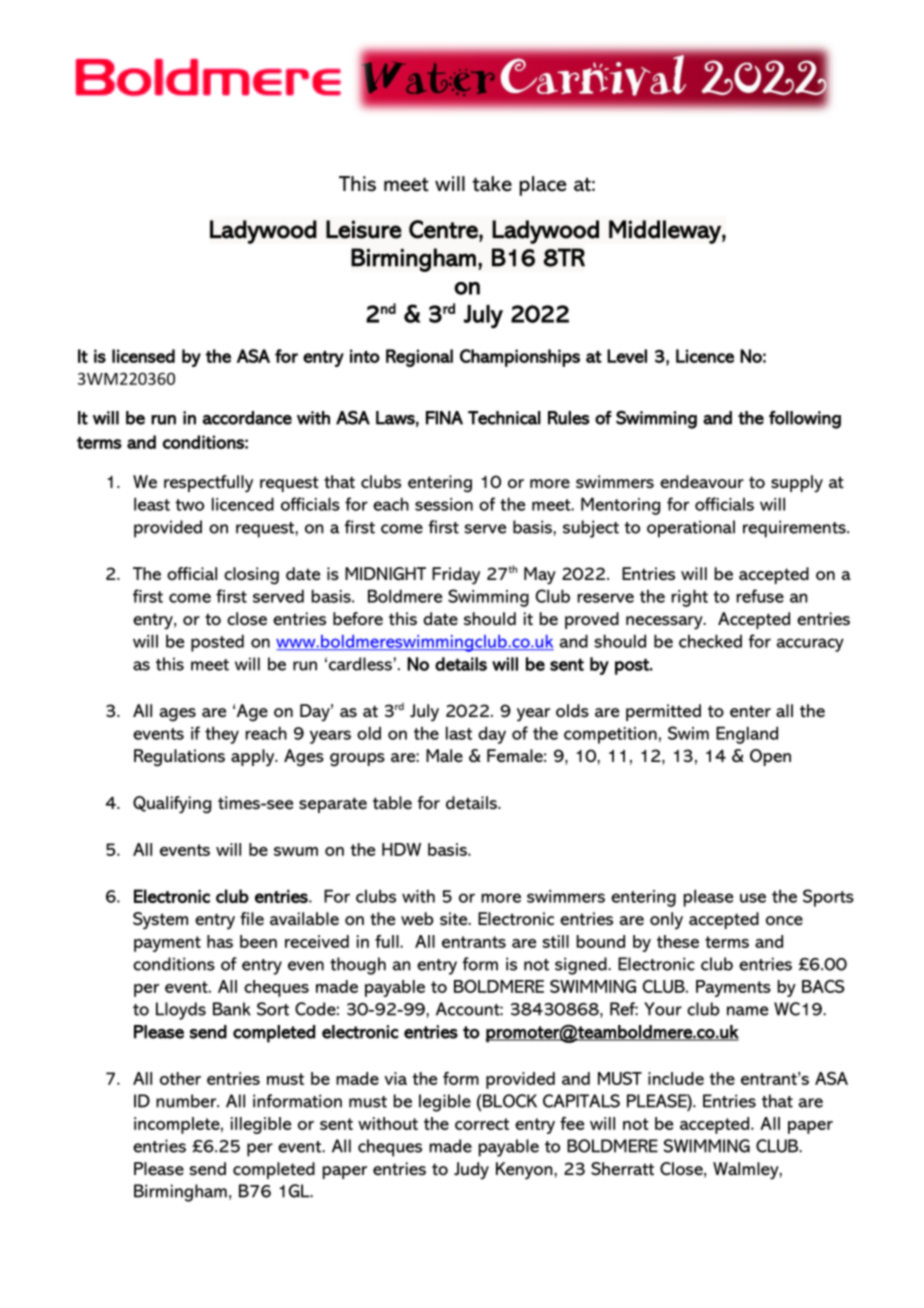 Image resolution: width=924 pixels, height=1308 pixels. What do you see at coordinates (189, 505) in the screenshot?
I see `two` at bounding box center [189, 505].
